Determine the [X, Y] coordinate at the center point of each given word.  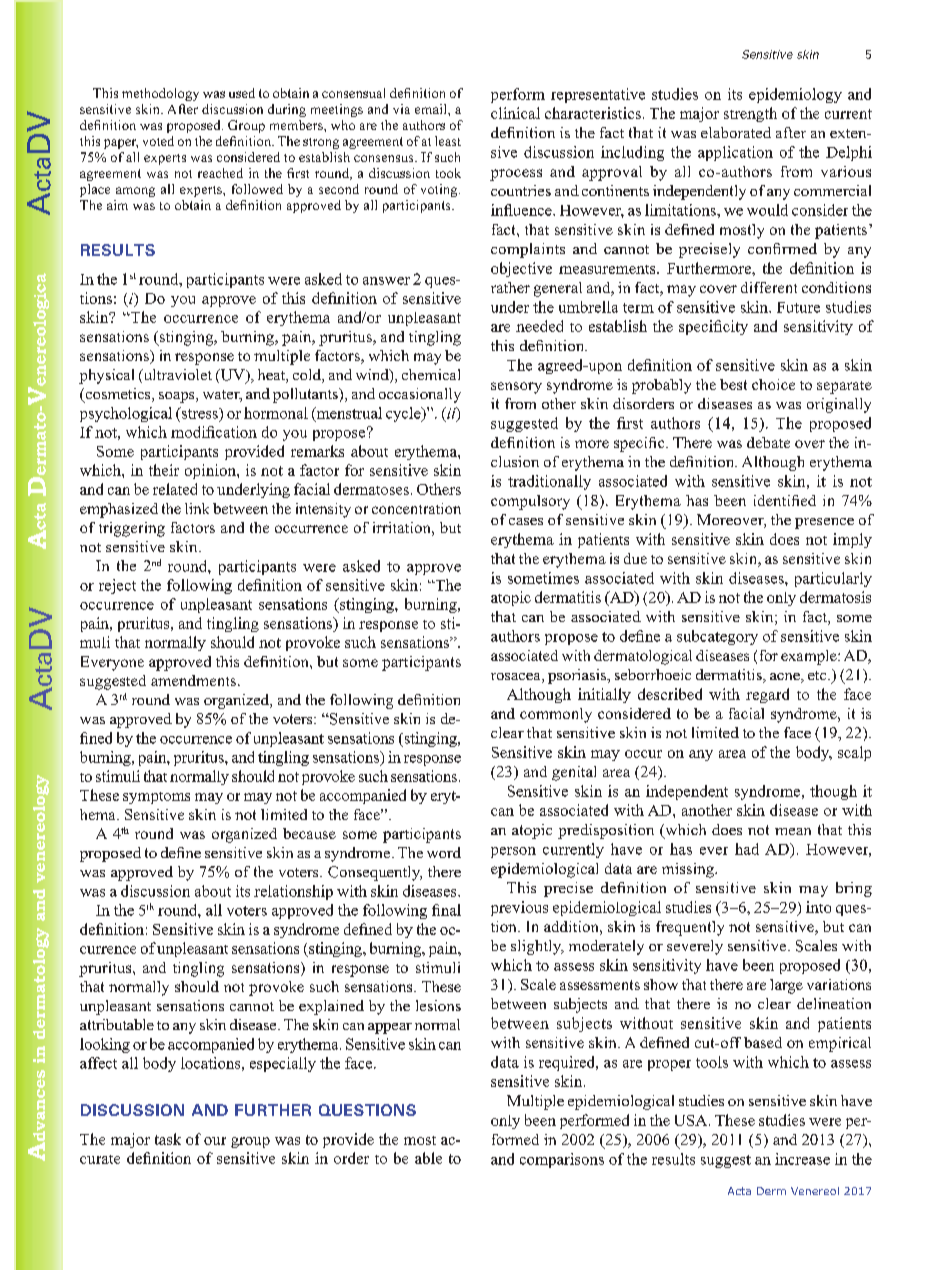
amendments [193, 680]
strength [750, 114]
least [448, 141]
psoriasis [578, 676]
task [168, 1139]
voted [158, 141]
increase [802, 1159]
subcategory [717, 637]
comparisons [562, 1160]
